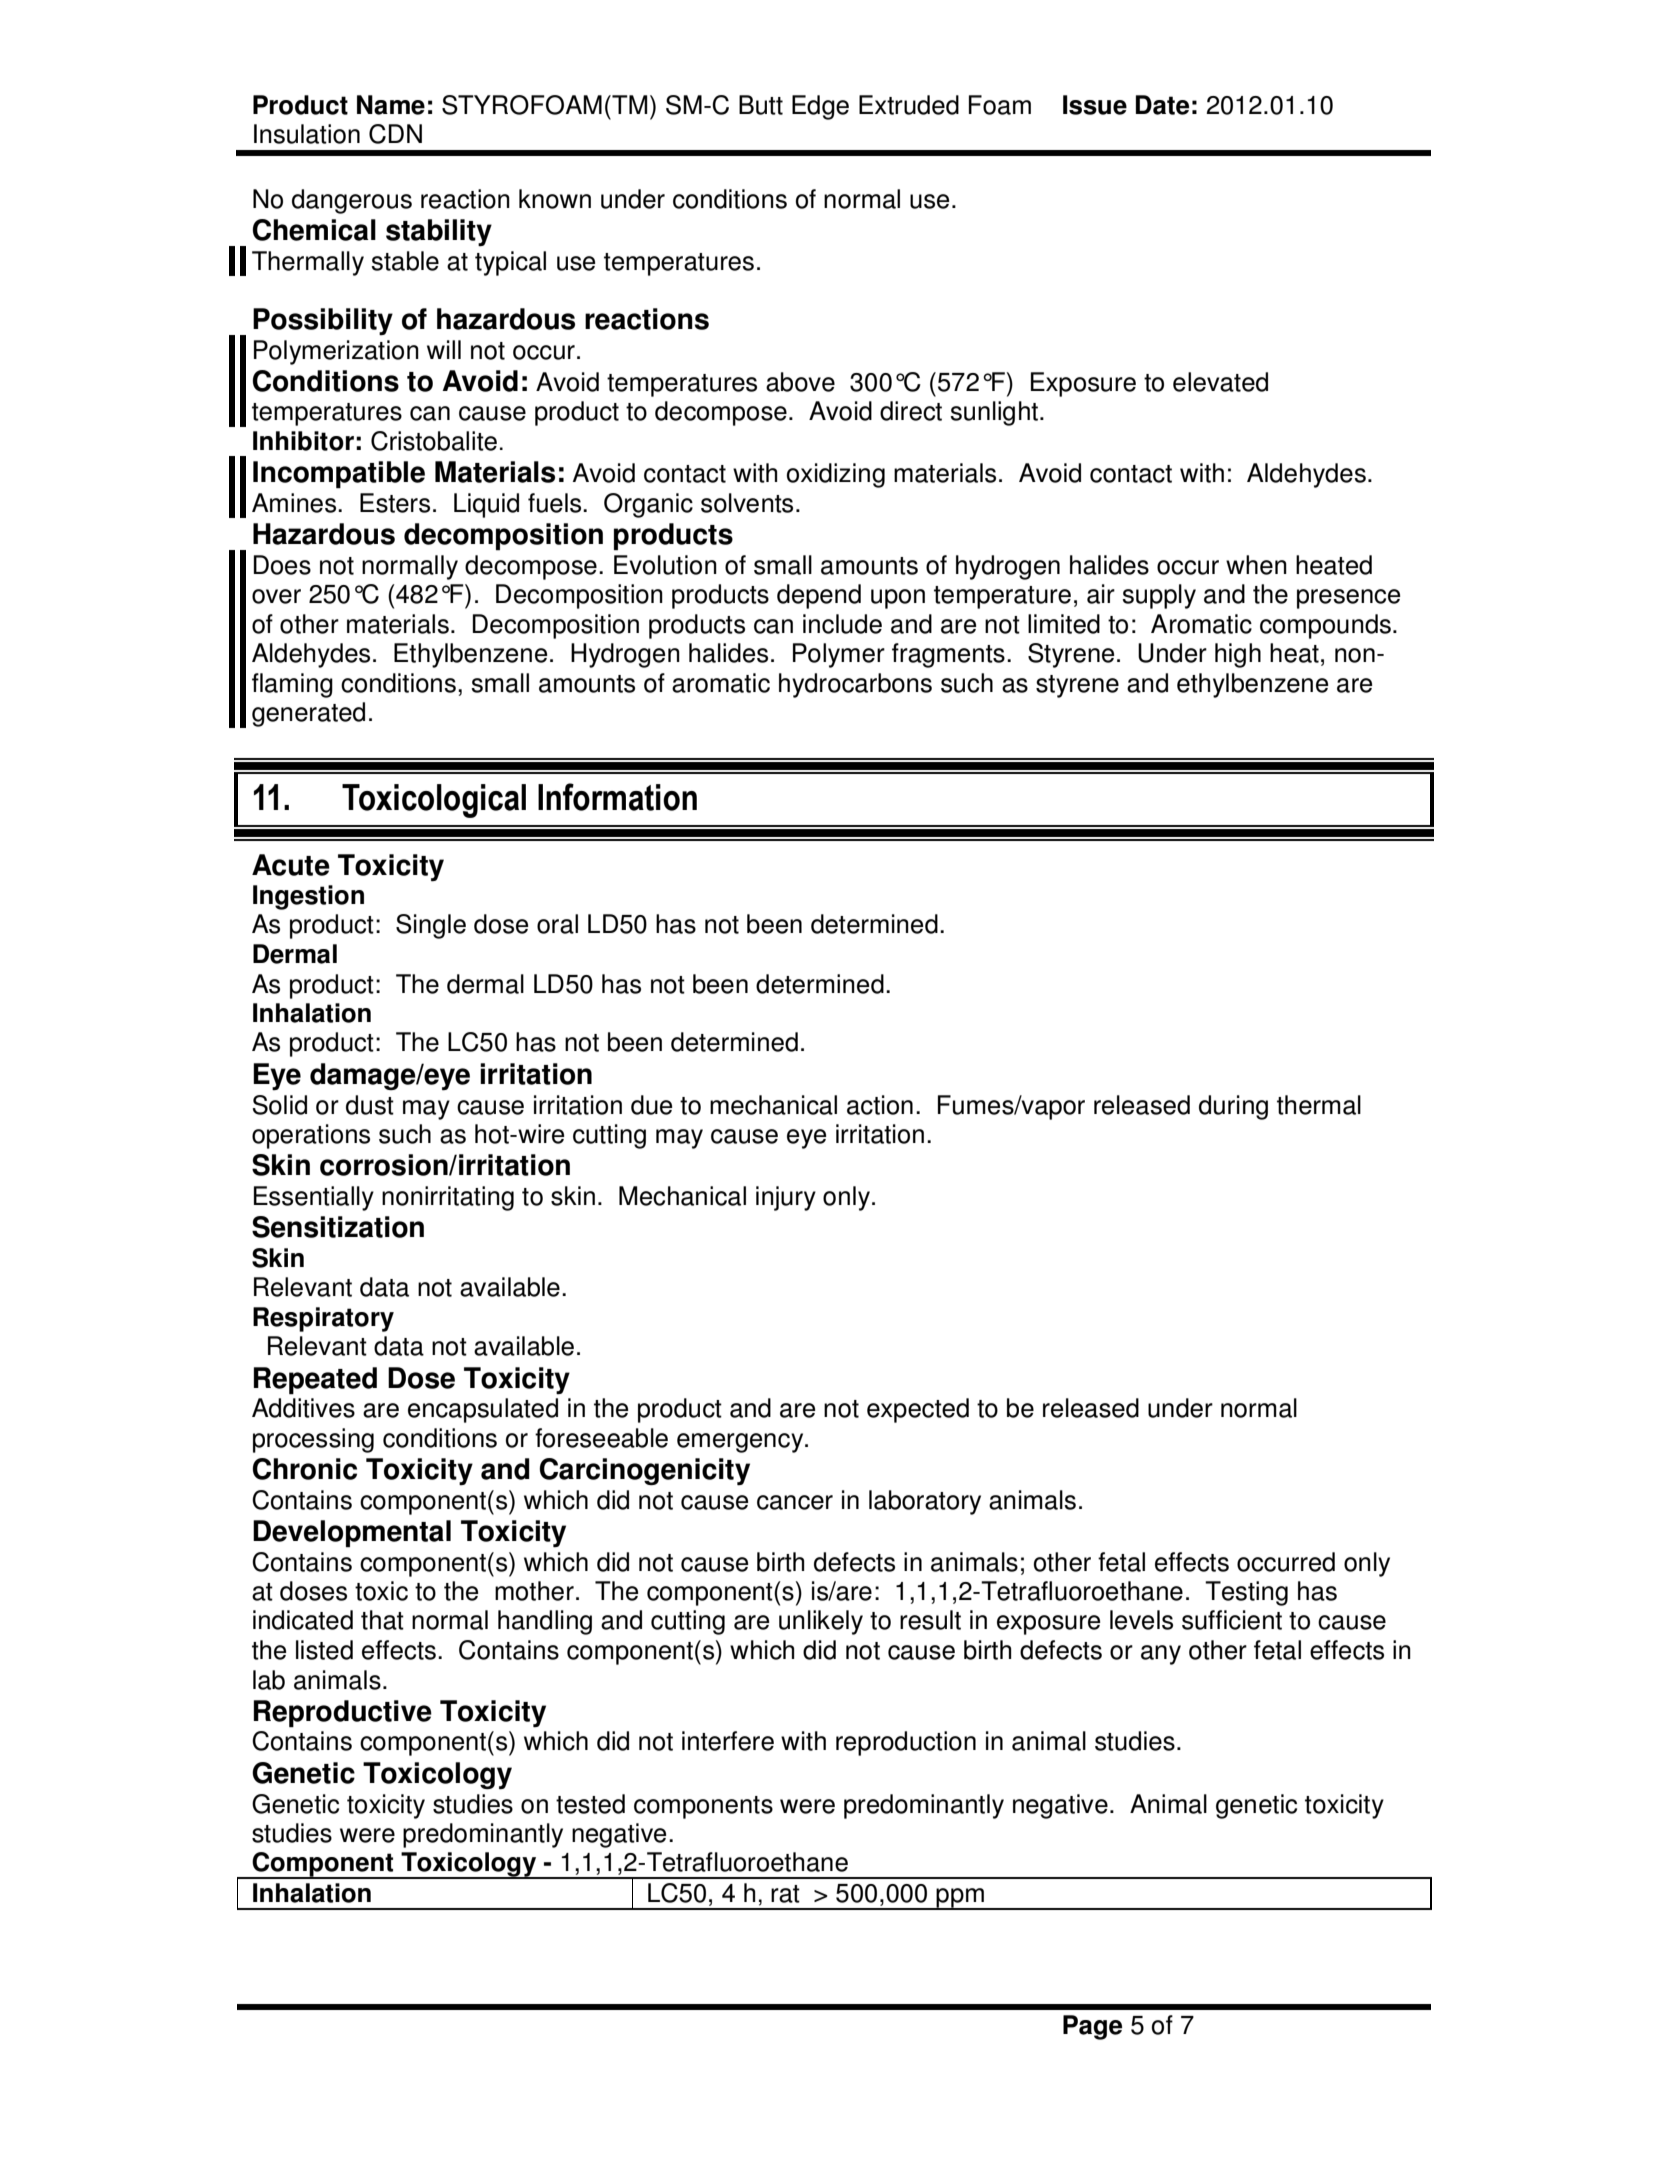 The height and width of the screenshot is (2161, 1670). I want to click on injury, so click(786, 1198).
